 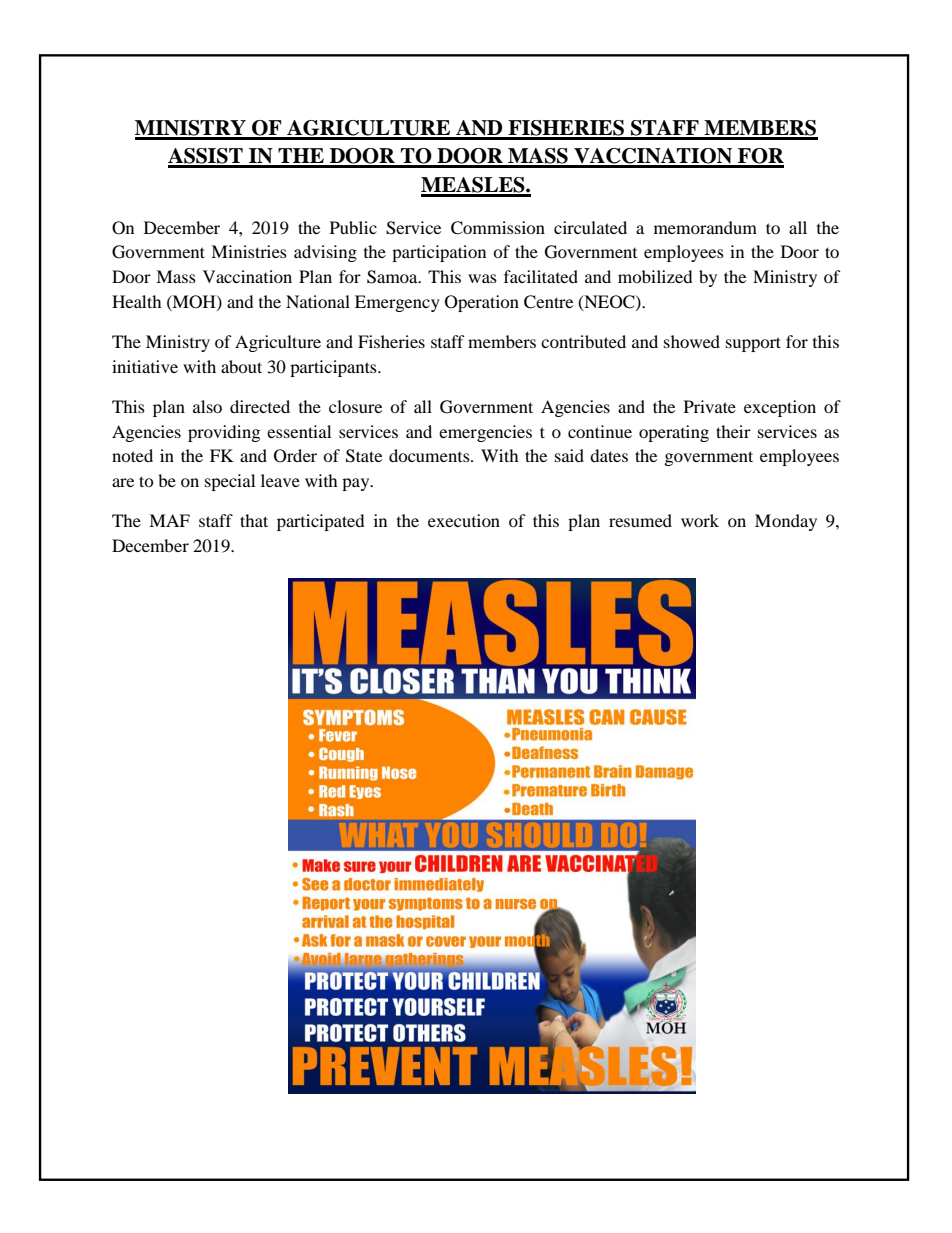 I want to click on execution, so click(x=464, y=520).
